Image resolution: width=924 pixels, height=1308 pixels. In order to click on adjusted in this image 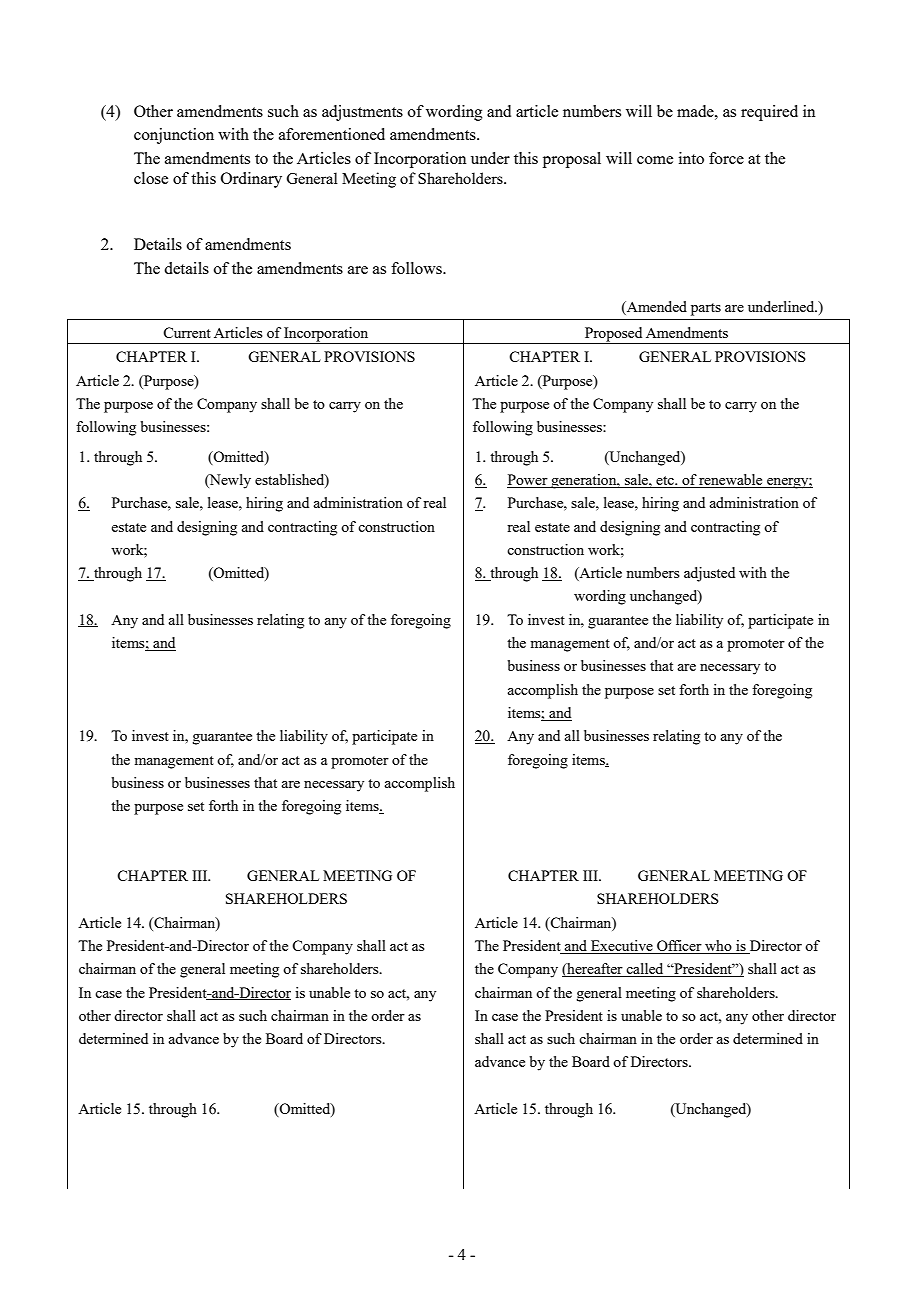, I will do `click(709, 574)`.
